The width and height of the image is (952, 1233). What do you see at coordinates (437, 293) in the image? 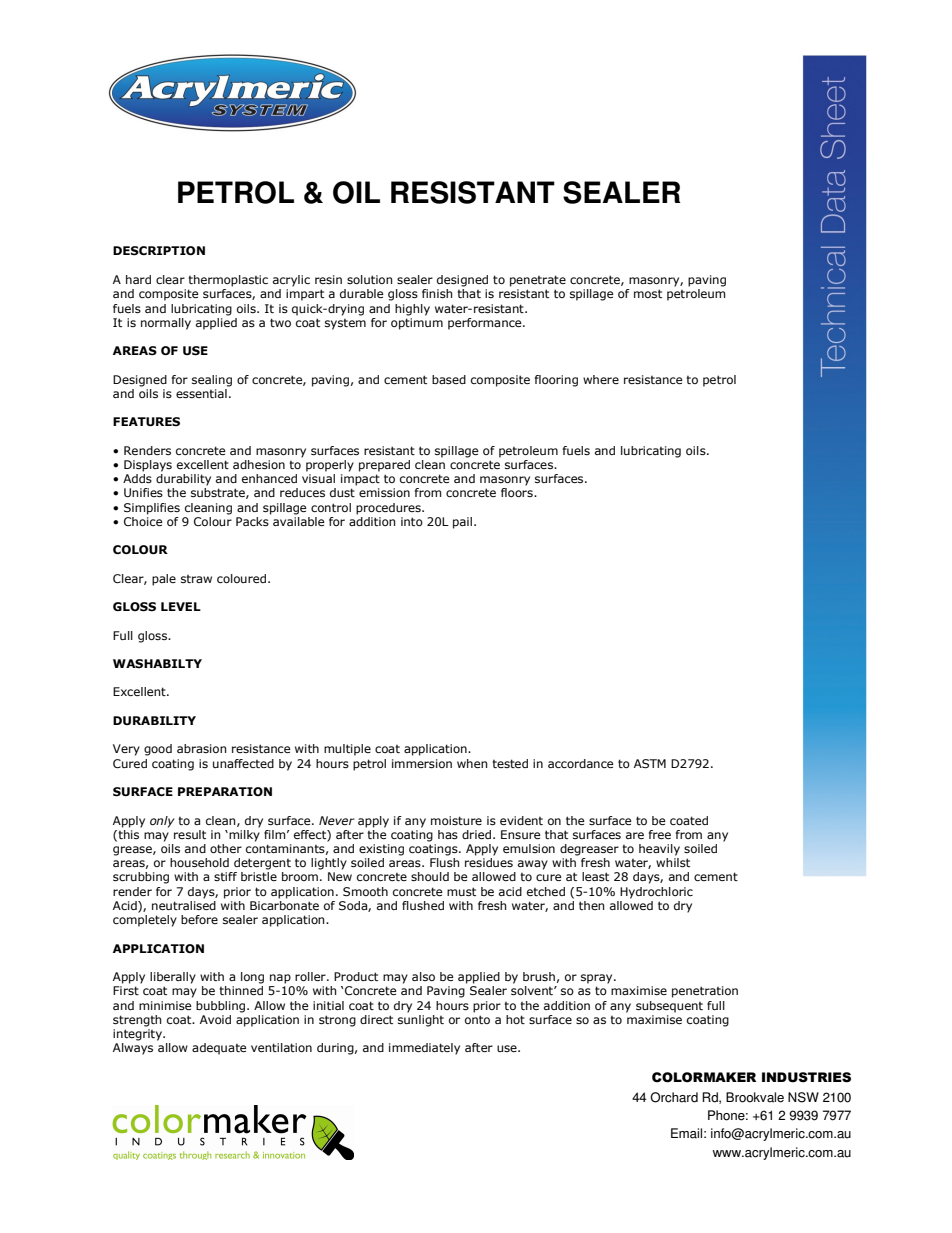
I see `finish` at bounding box center [437, 293].
